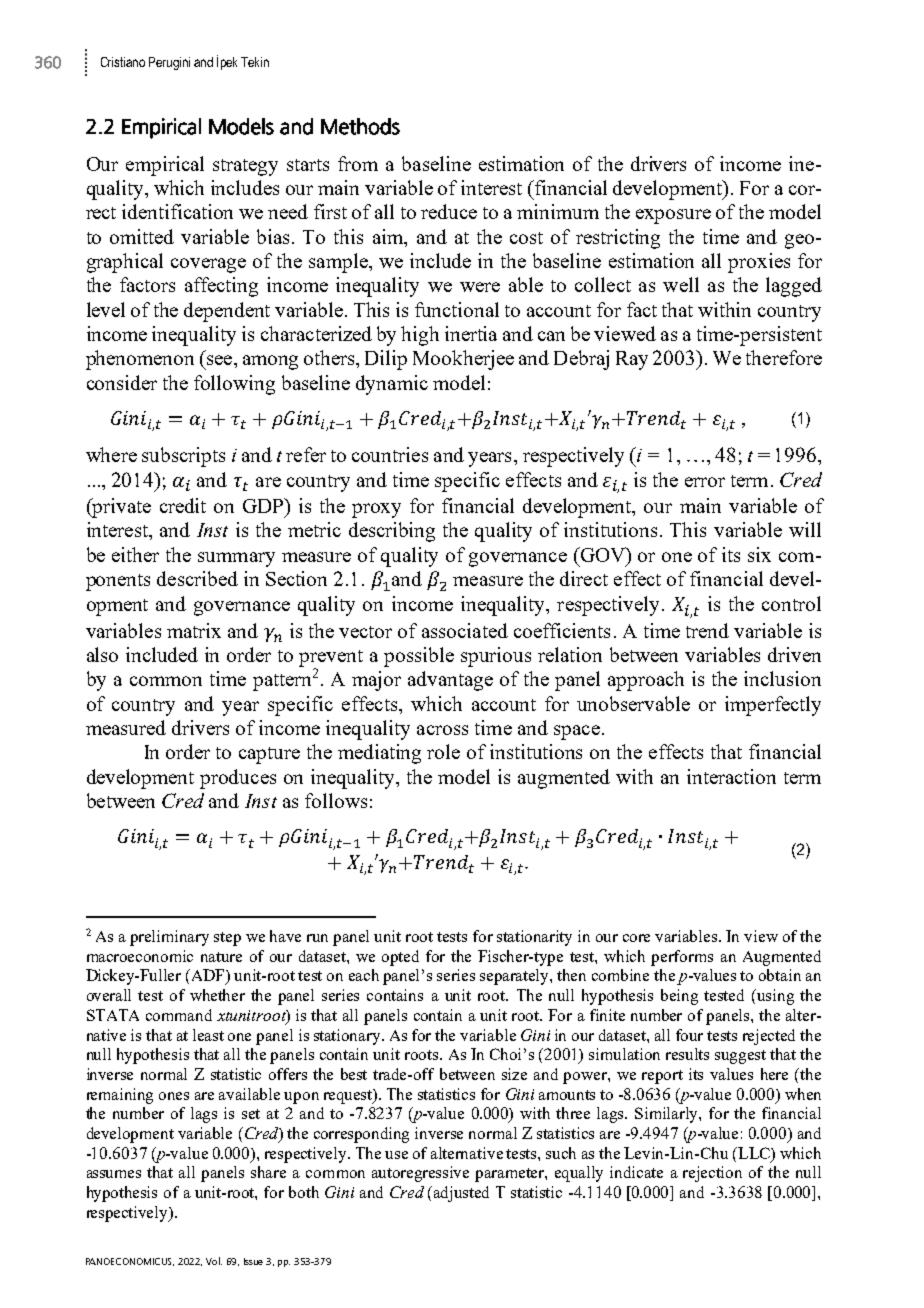  What do you see at coordinates (214, 1261) in the image?
I see `Vol` at bounding box center [214, 1261].
